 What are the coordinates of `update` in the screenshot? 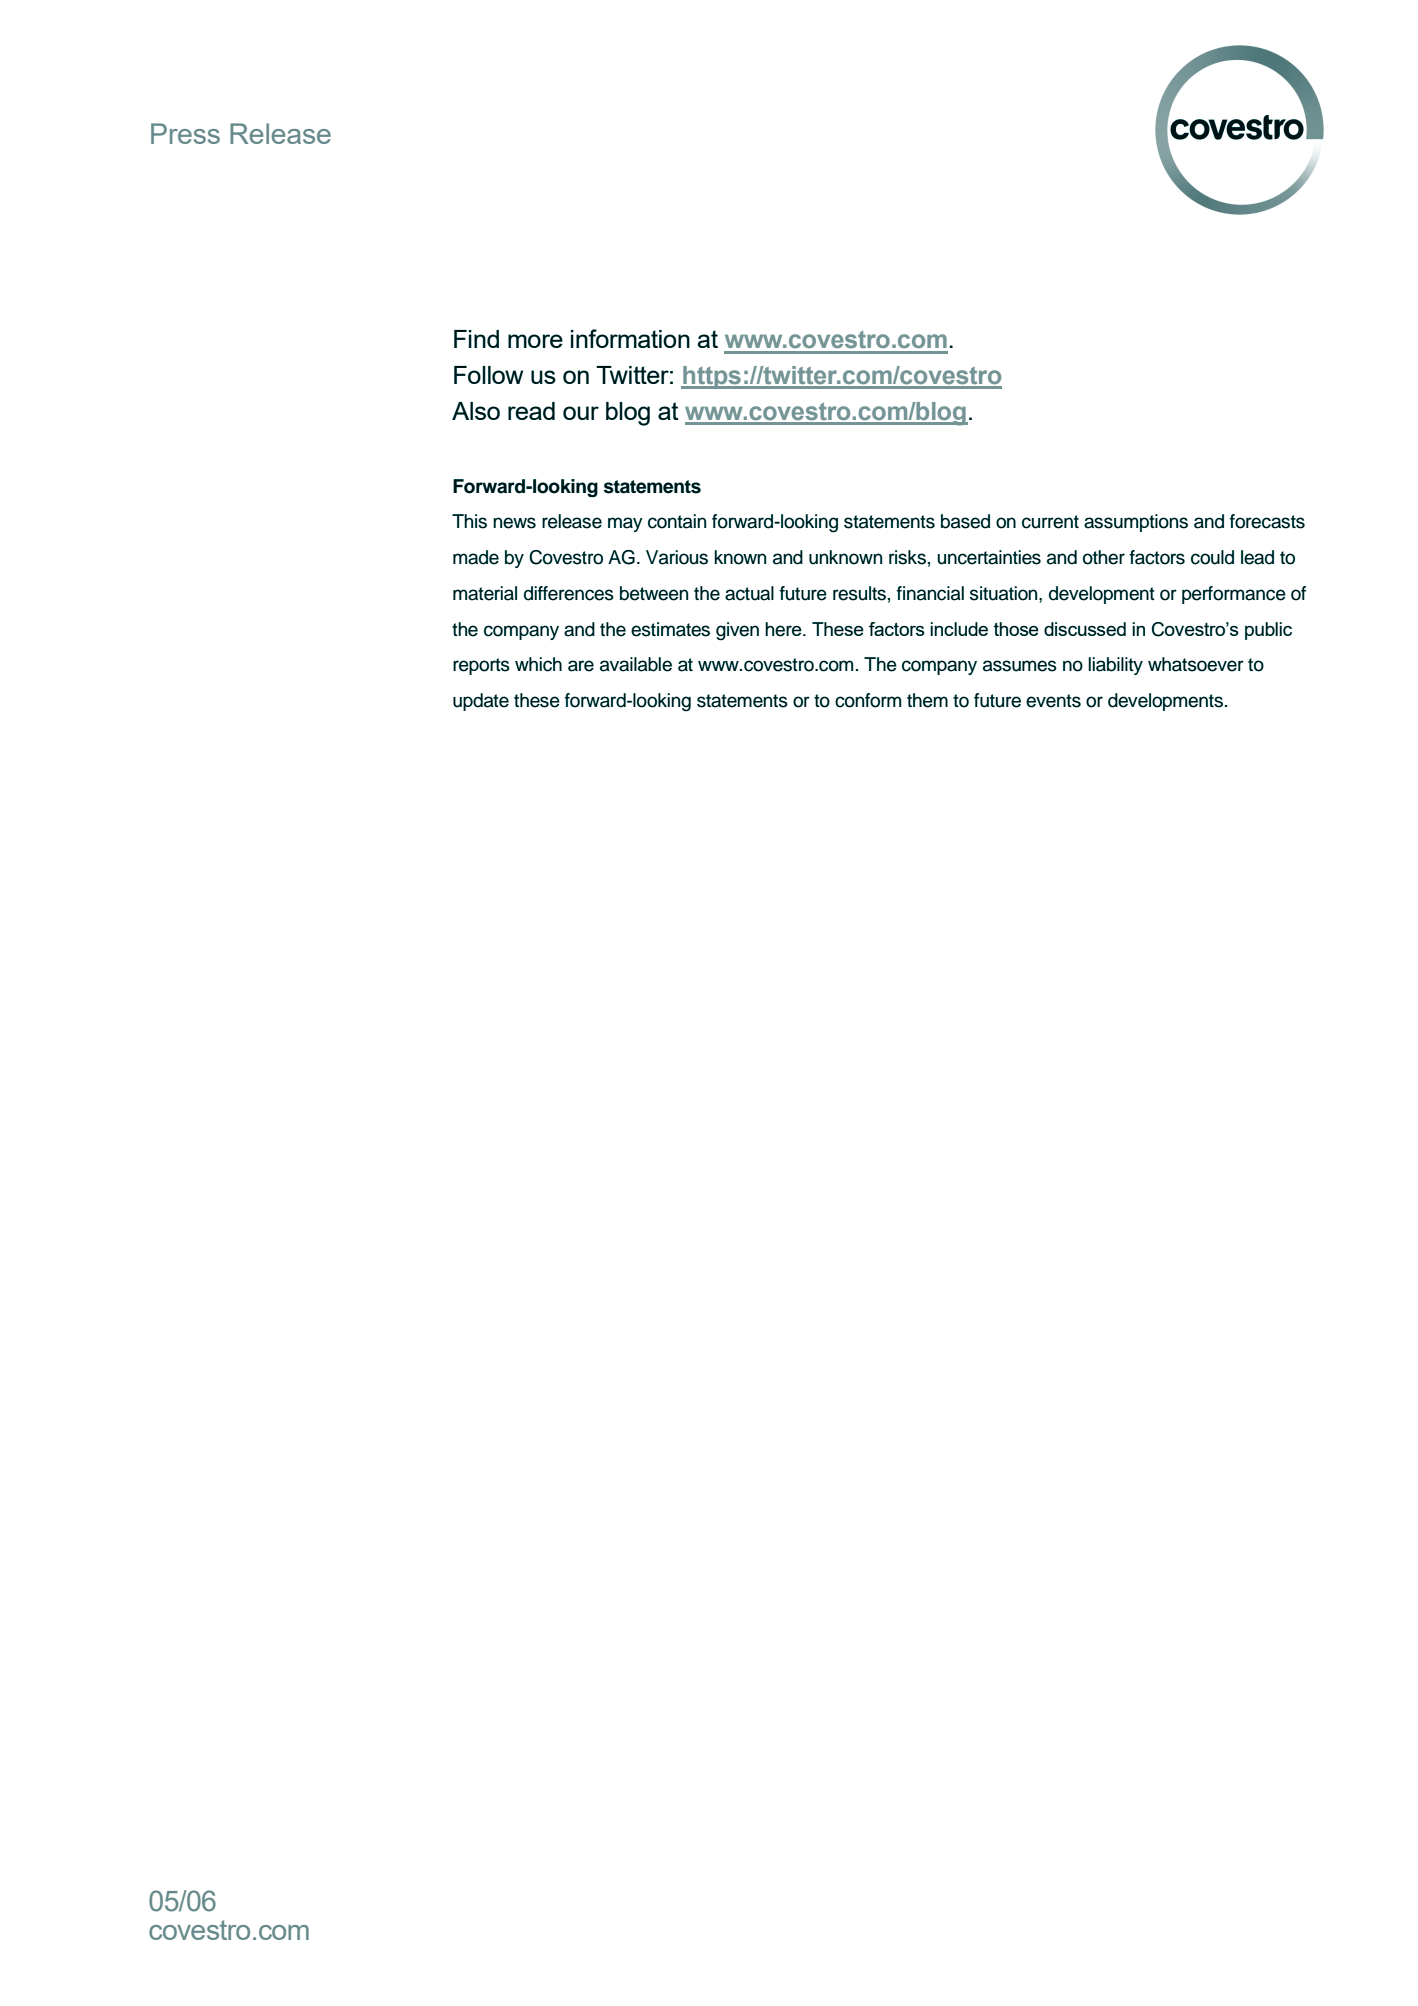 It's located at (481, 702).
